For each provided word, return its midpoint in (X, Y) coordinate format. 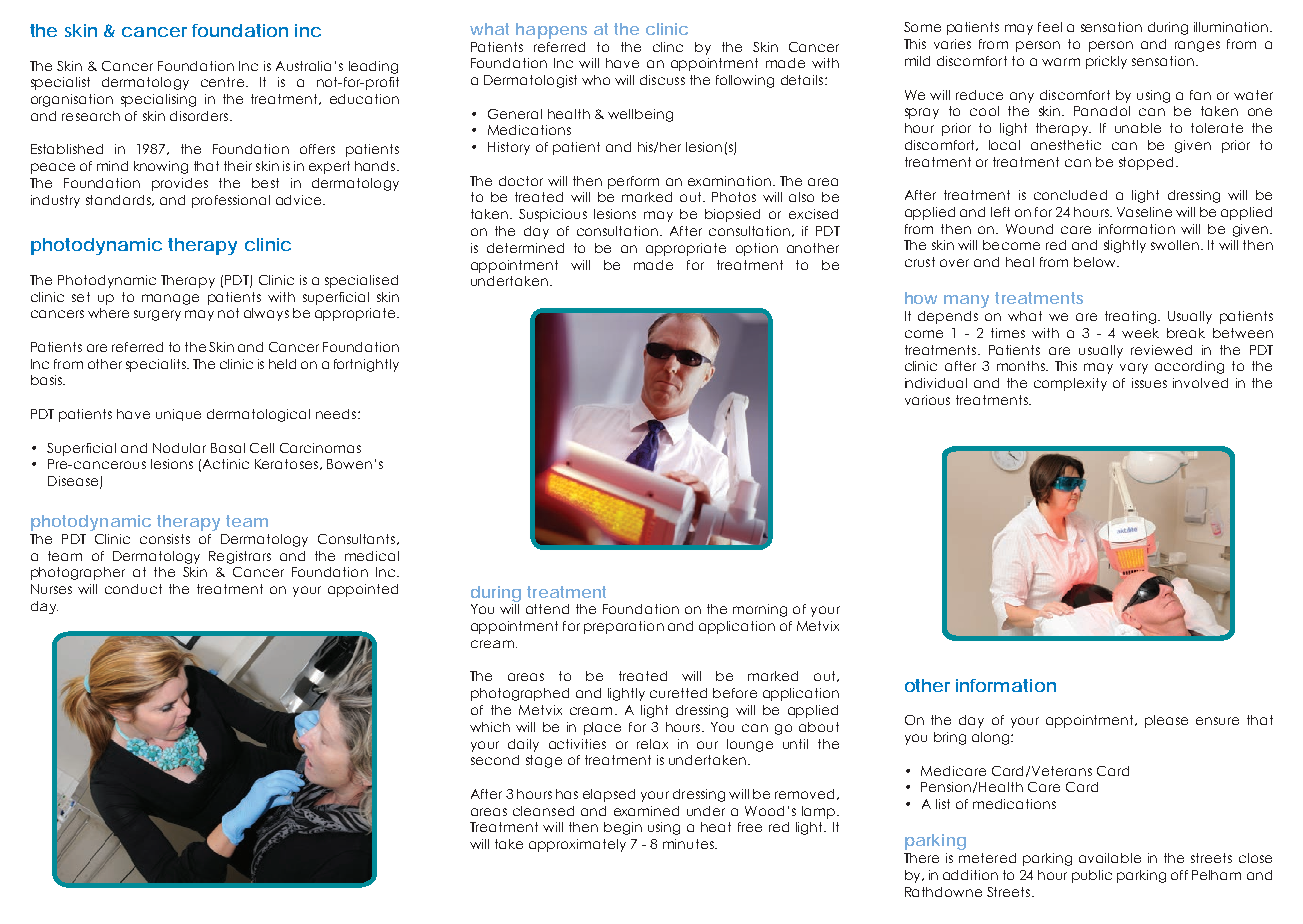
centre (222, 82)
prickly (1106, 62)
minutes (689, 844)
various (927, 400)
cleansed (543, 811)
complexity (1070, 384)
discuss (662, 80)
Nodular (179, 448)
